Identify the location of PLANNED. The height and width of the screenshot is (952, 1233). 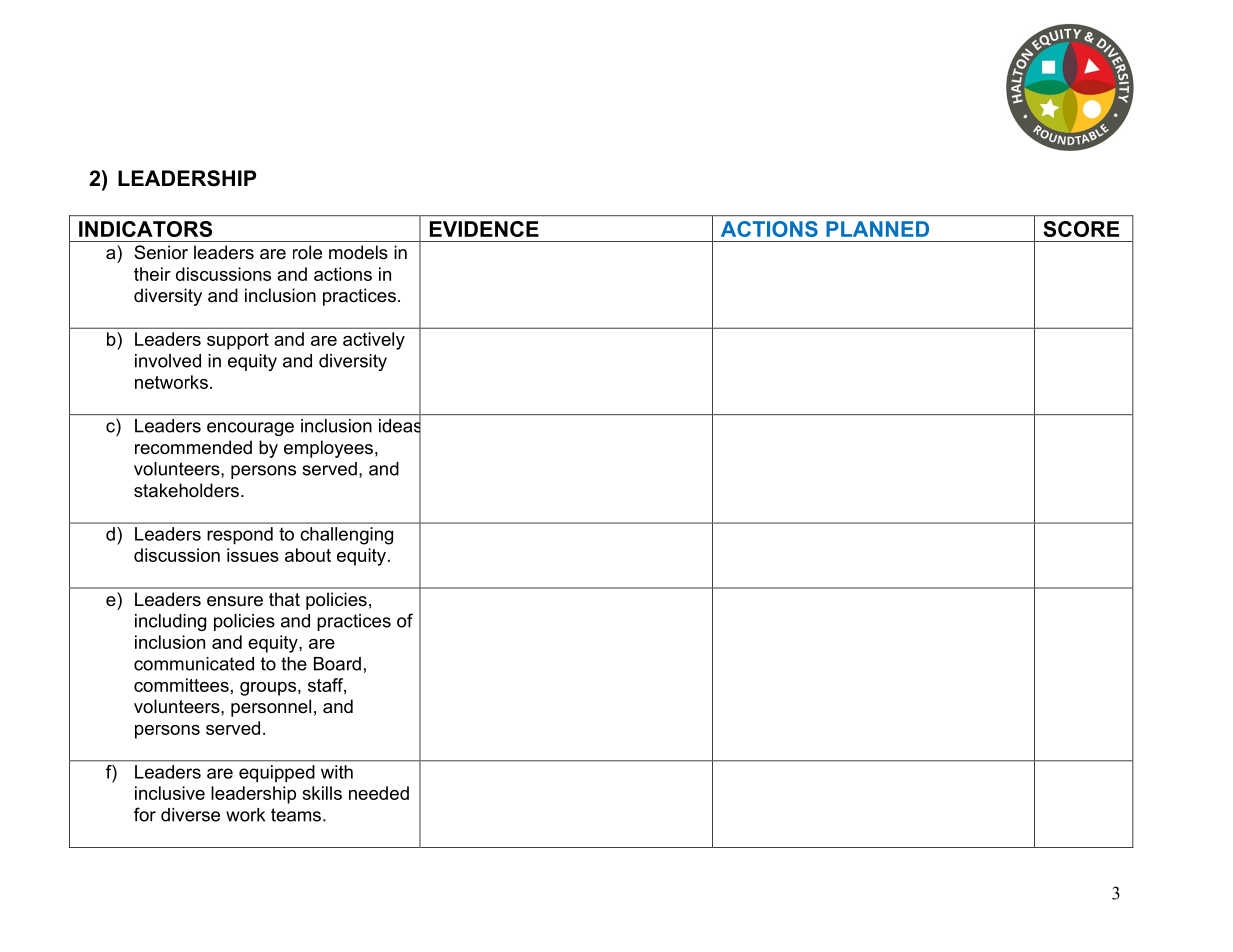
(877, 229).
